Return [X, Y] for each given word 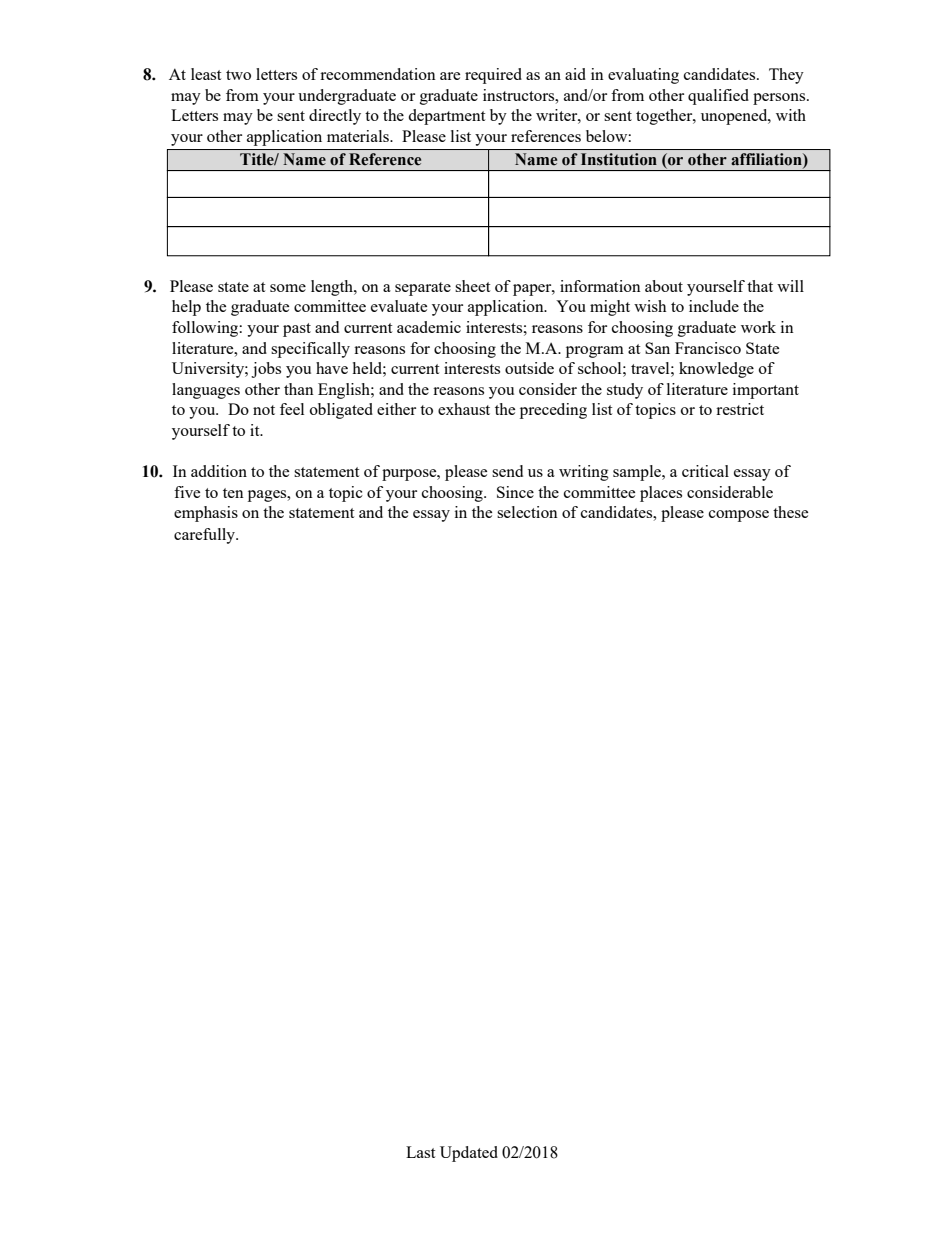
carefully [205, 536]
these [790, 512]
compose [739, 516]
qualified [718, 97]
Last [420, 1152]
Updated [469, 1154]
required [493, 76]
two [238, 75]
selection [527, 512]
